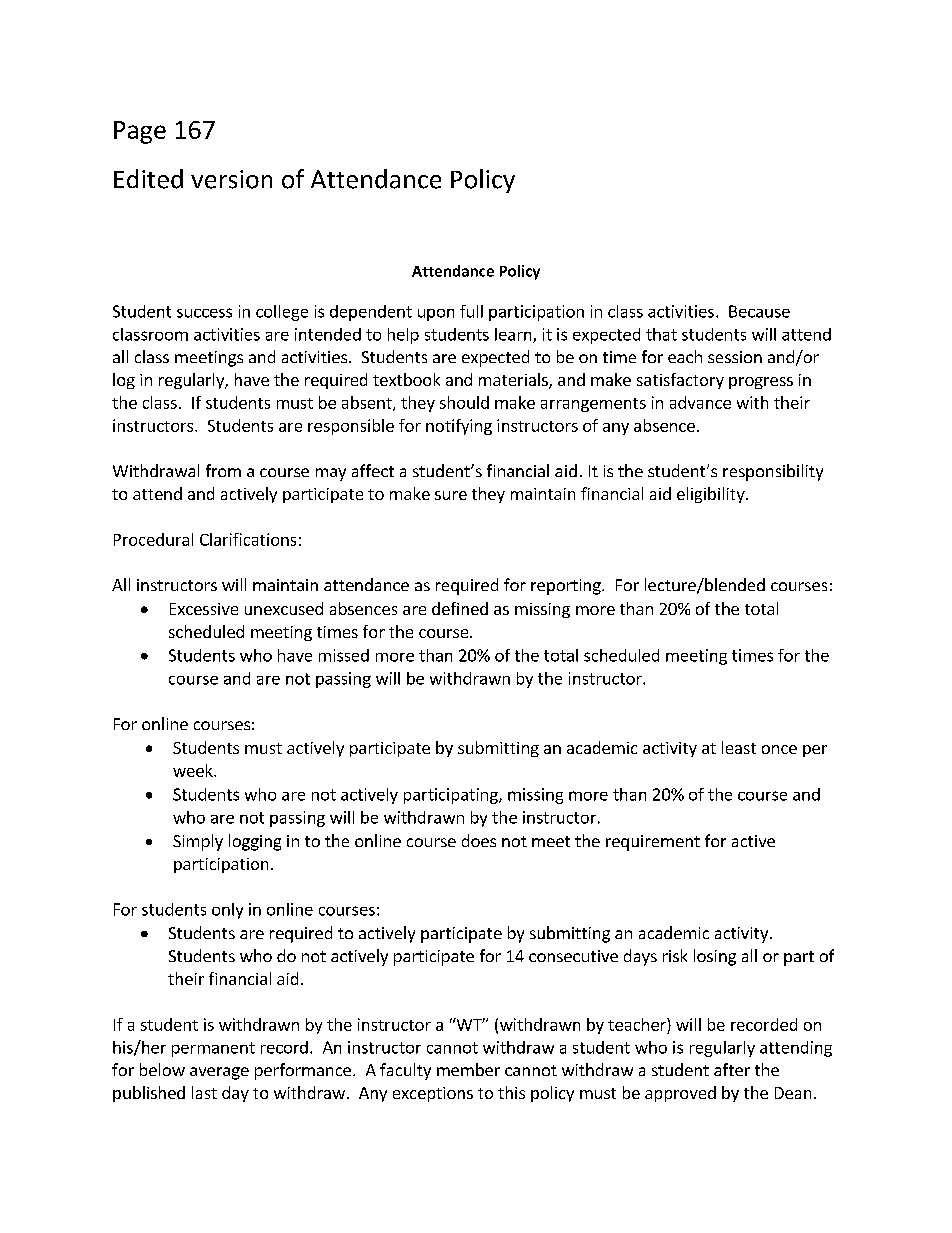  I want to click on defined, so click(460, 608).
